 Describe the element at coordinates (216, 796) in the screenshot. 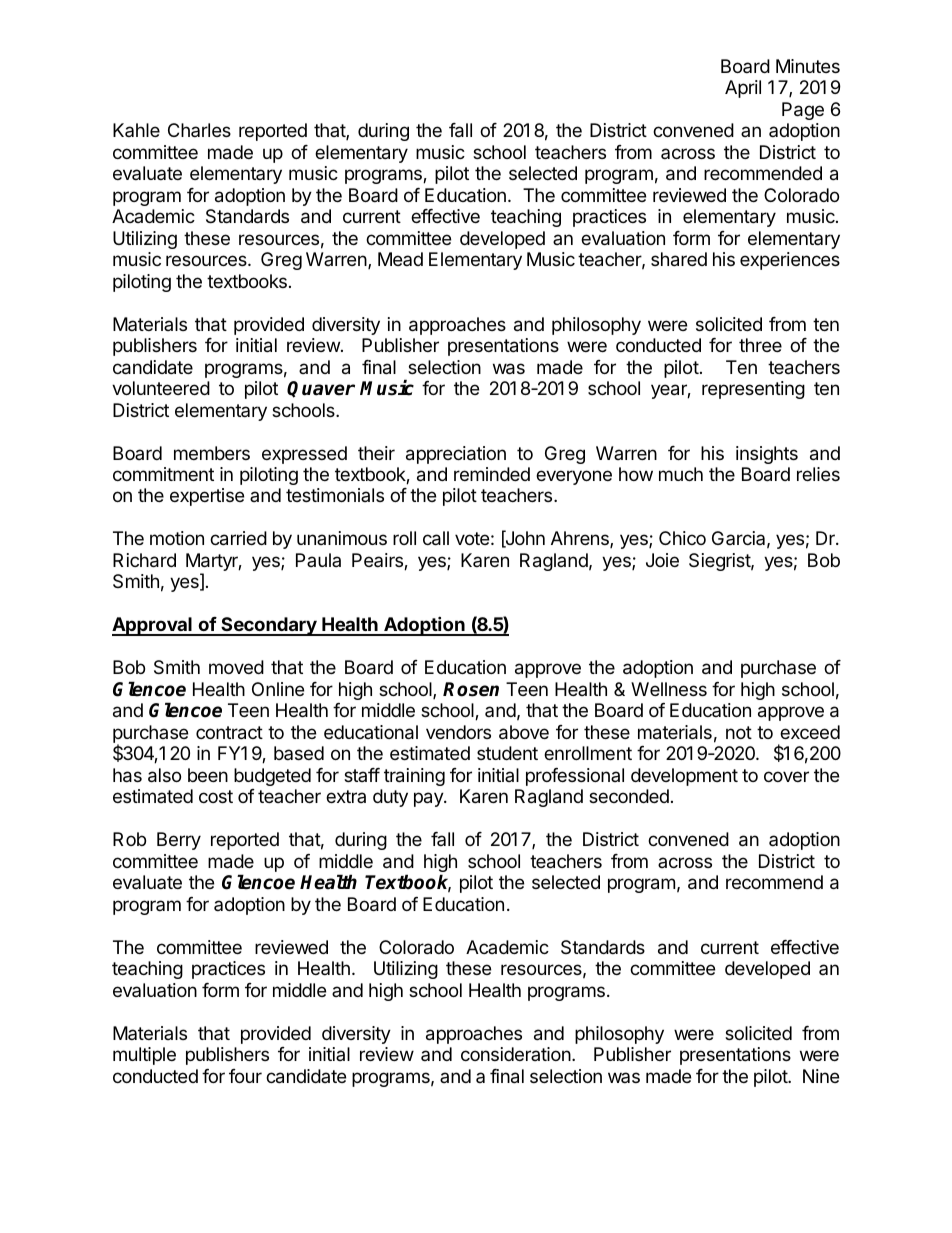

I see `cost` at that location.
